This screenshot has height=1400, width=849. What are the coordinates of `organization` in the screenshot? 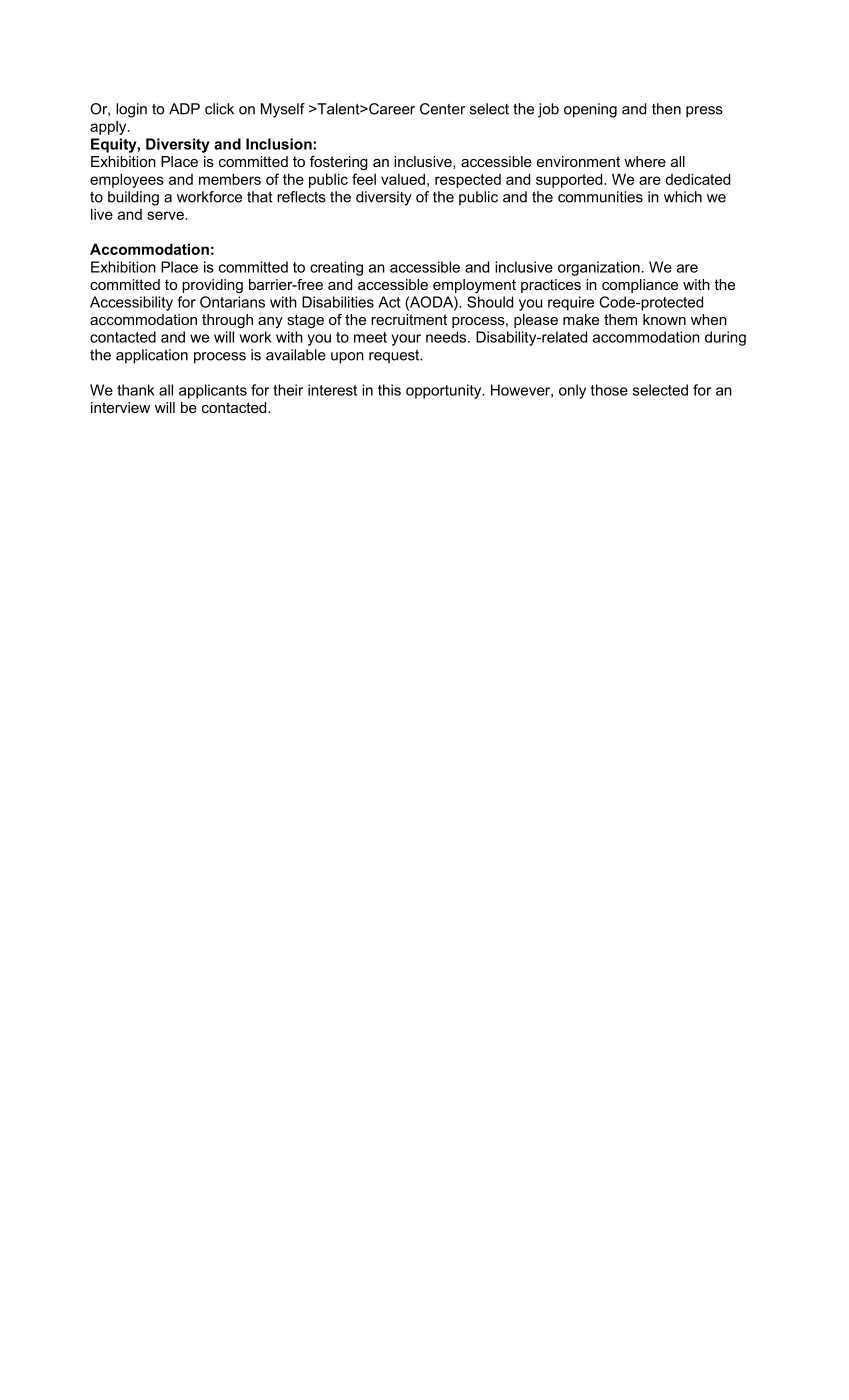 It's located at (599, 268).
